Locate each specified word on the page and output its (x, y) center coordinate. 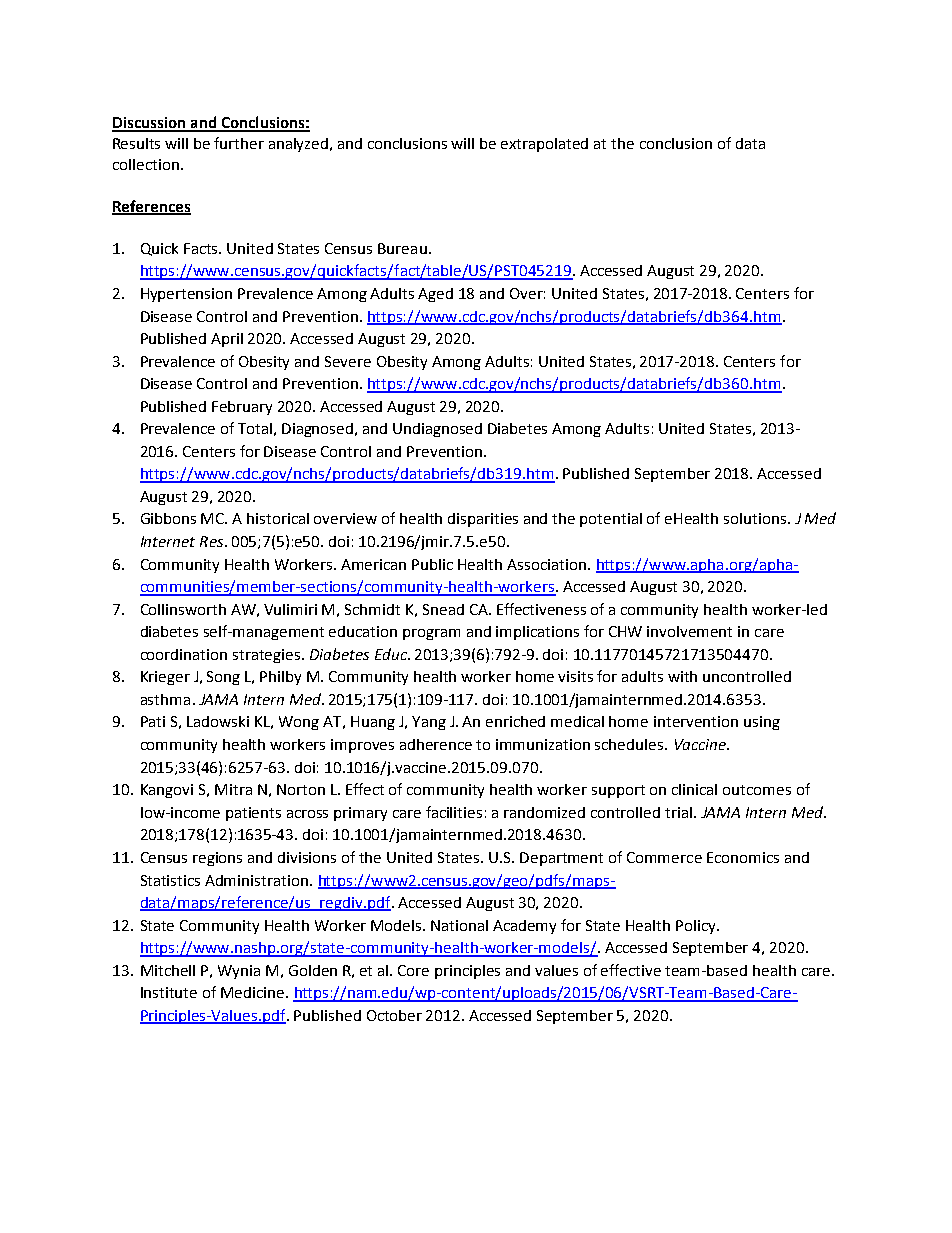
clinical (694, 789)
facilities (454, 812)
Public (432, 564)
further (239, 143)
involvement (689, 631)
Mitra (233, 789)
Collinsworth (183, 609)
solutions (755, 518)
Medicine (254, 992)
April (227, 340)
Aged (435, 295)
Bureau (402, 248)
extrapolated (544, 145)
